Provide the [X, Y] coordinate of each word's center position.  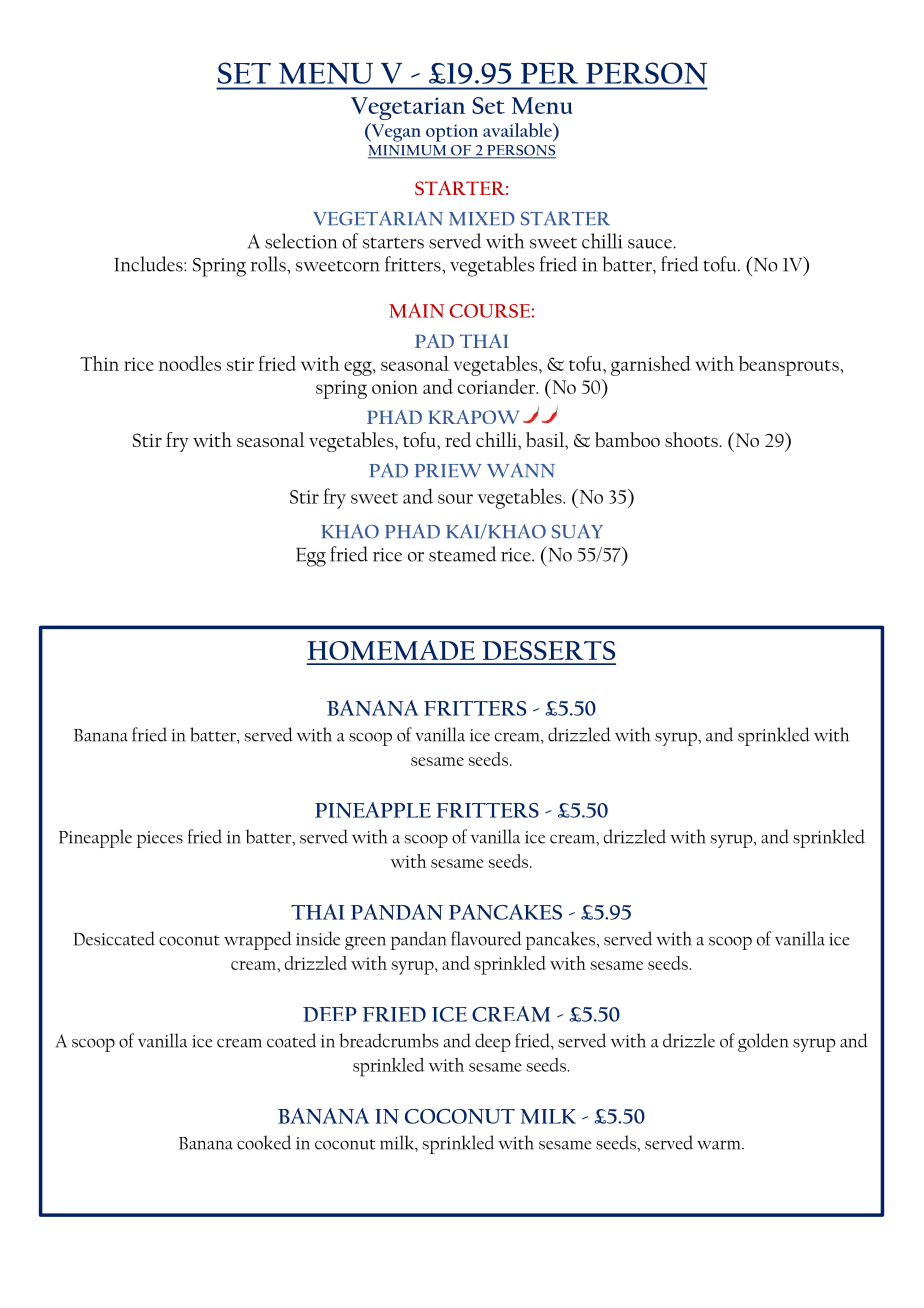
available [518, 130]
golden [763, 1042]
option [452, 133]
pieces [160, 839]
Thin [99, 363]
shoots [692, 439]
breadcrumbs [388, 1040]
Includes [149, 264]
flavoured [486, 938]
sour [455, 499]
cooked [264, 1142]
